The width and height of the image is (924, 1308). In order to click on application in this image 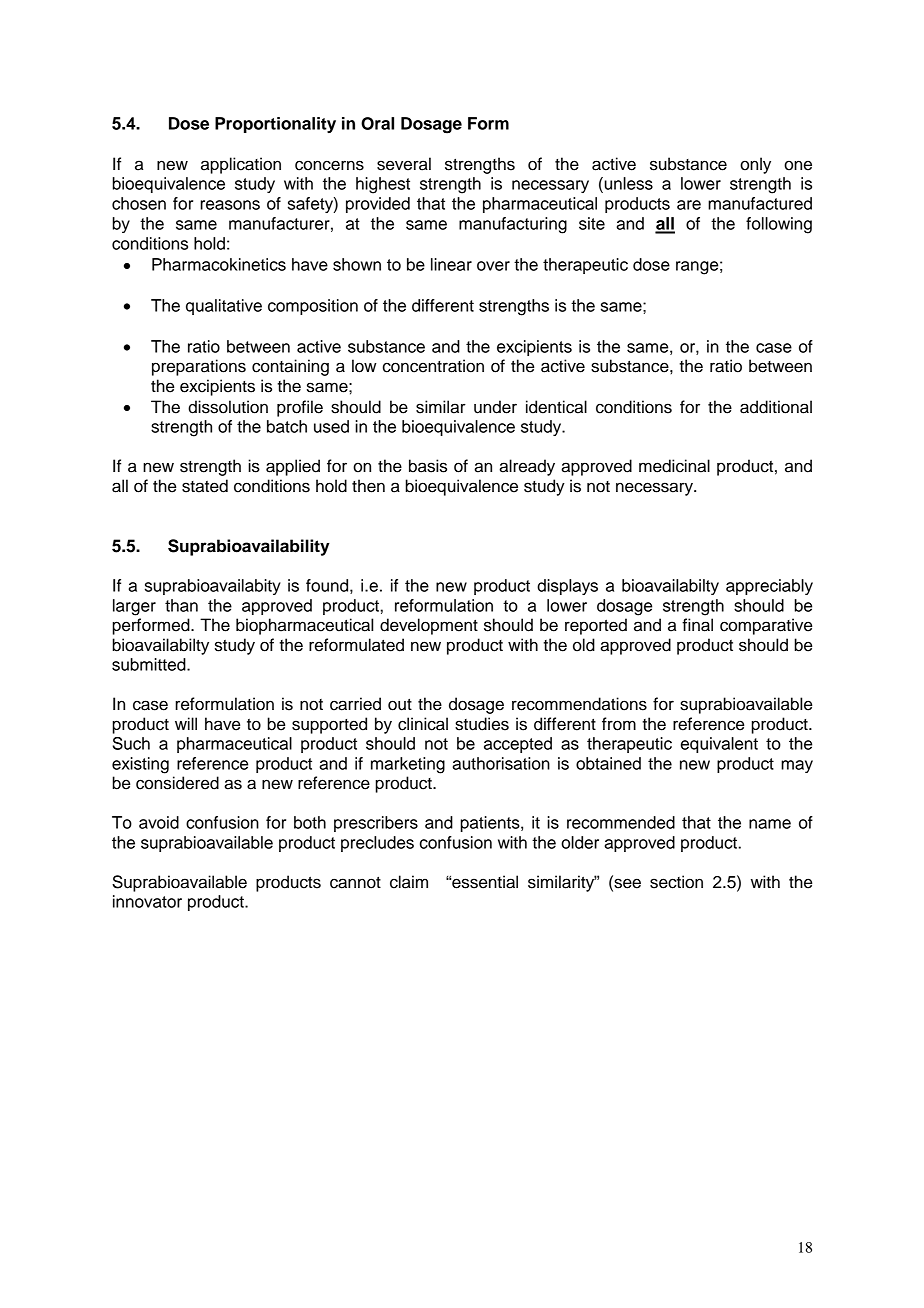, I will do `click(241, 165)`.
